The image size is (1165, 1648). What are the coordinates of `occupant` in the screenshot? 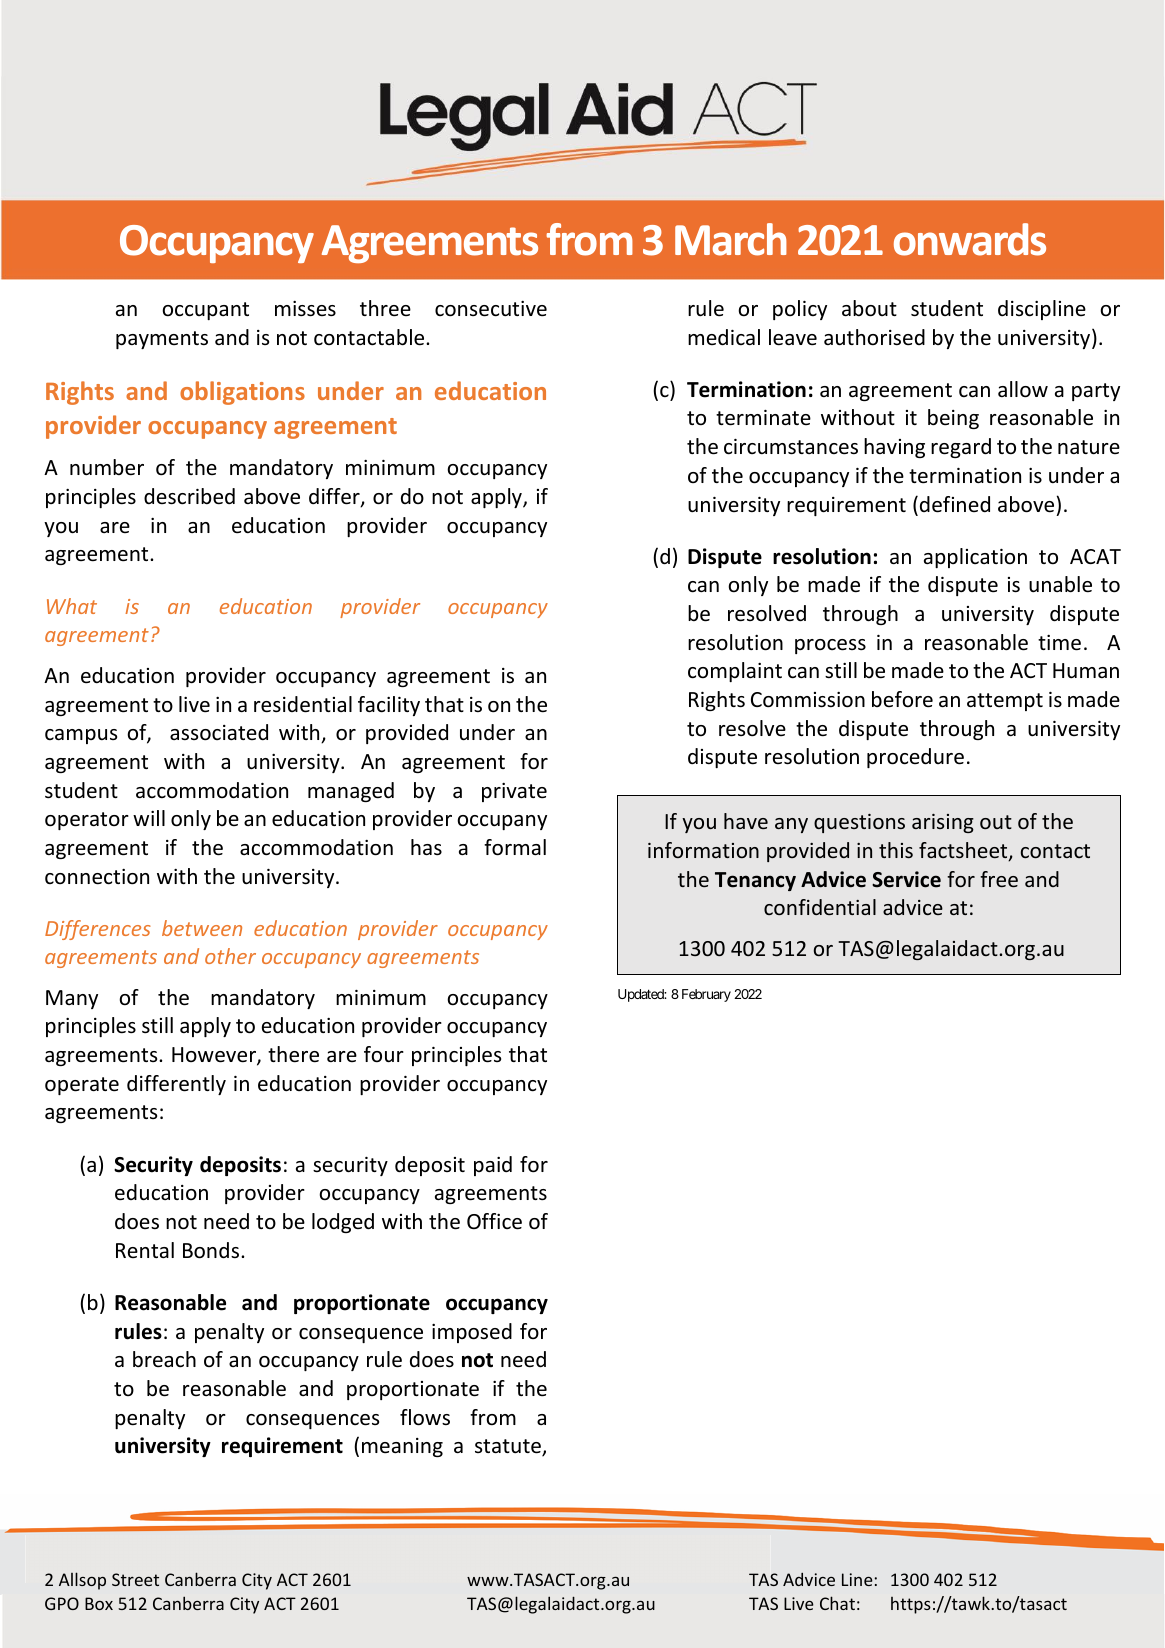 It's located at (205, 311).
